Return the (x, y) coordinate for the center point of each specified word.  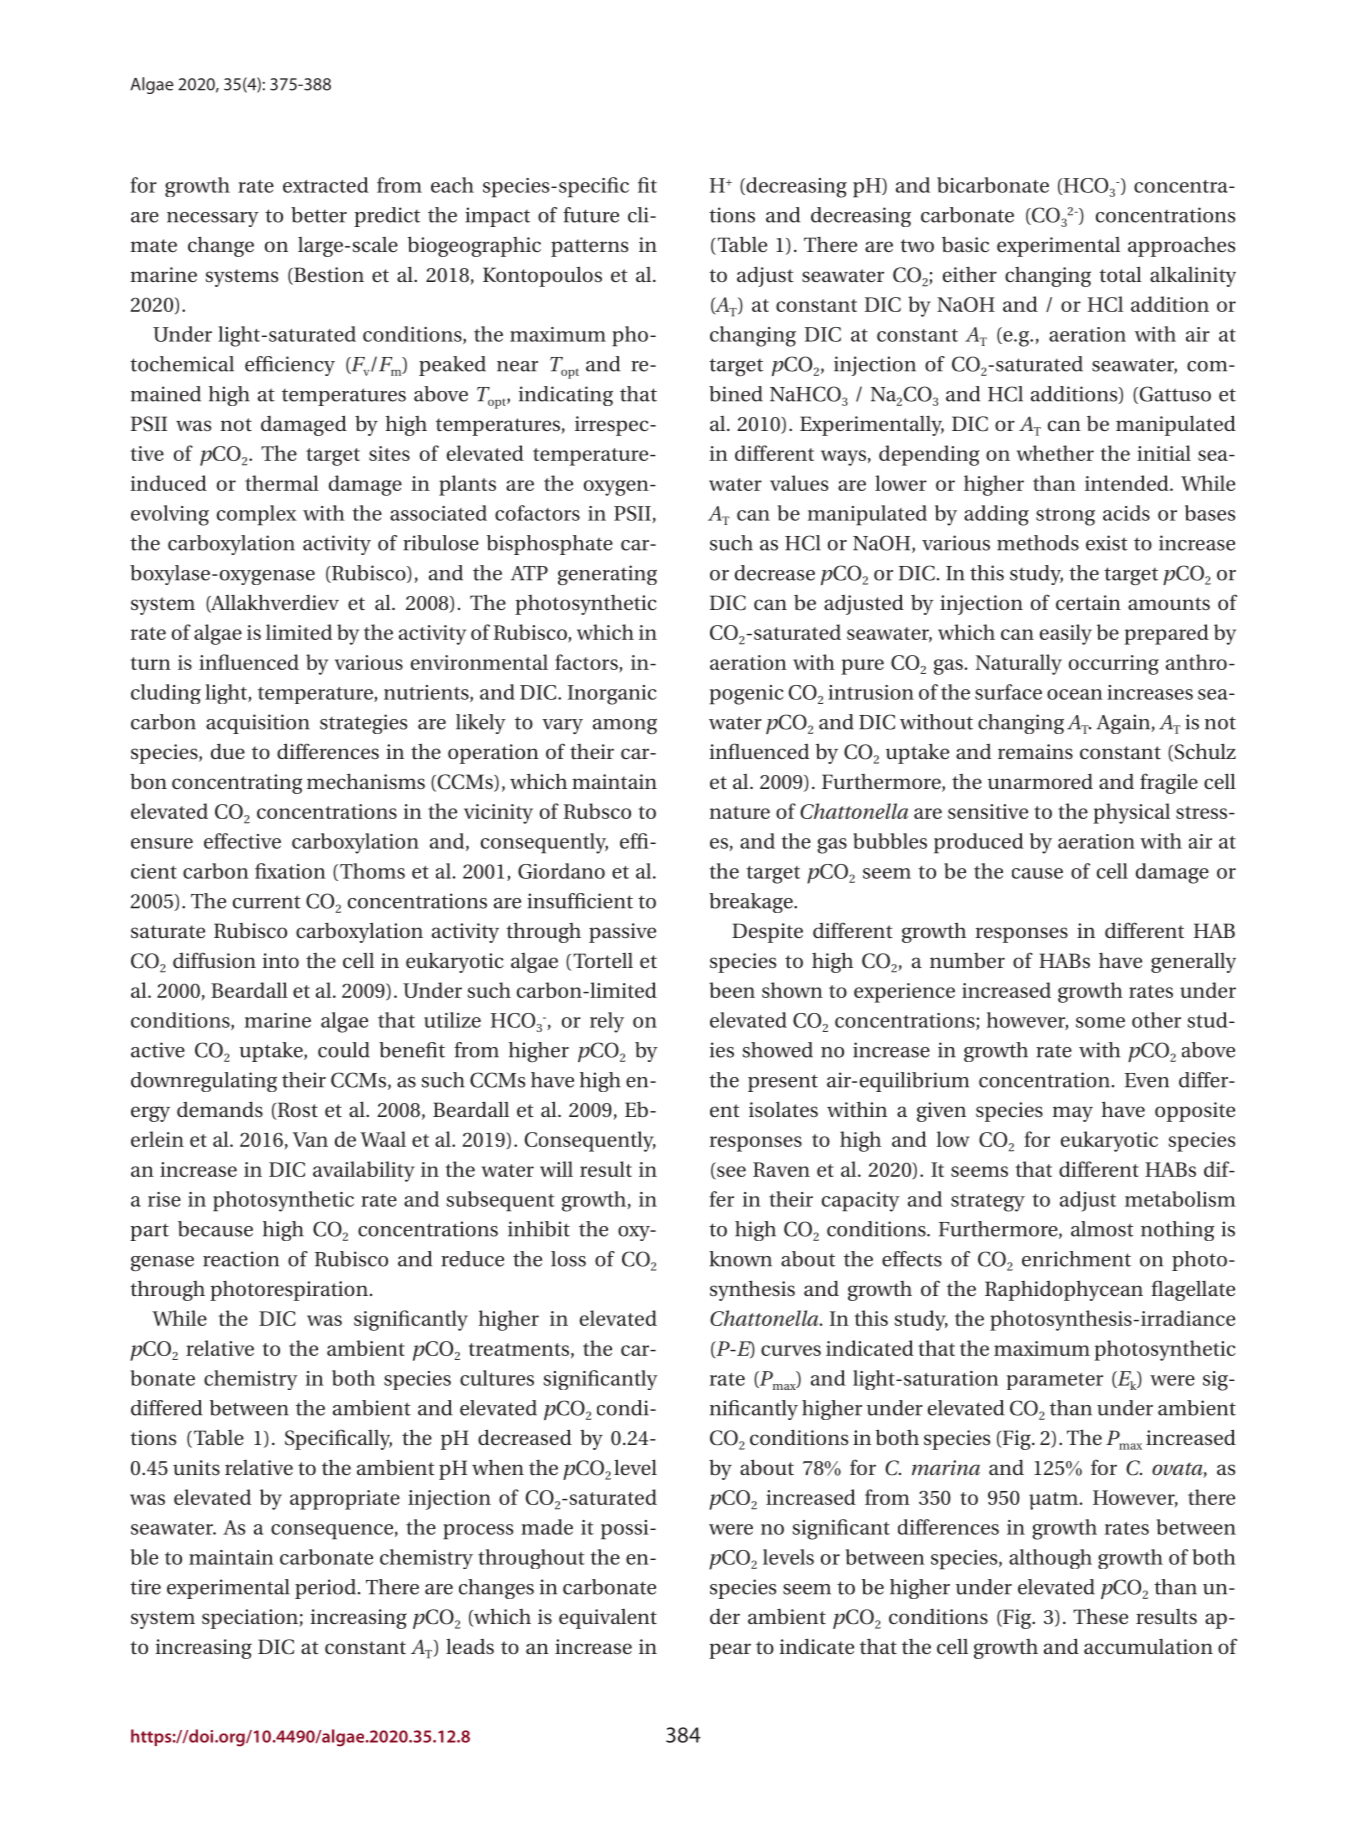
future (591, 215)
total (1120, 274)
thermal (282, 483)
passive (622, 933)
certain (1088, 602)
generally (1193, 962)
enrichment (1076, 1259)
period (325, 1589)
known (740, 1259)
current (267, 902)
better (319, 215)
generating (607, 575)
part (149, 1232)
